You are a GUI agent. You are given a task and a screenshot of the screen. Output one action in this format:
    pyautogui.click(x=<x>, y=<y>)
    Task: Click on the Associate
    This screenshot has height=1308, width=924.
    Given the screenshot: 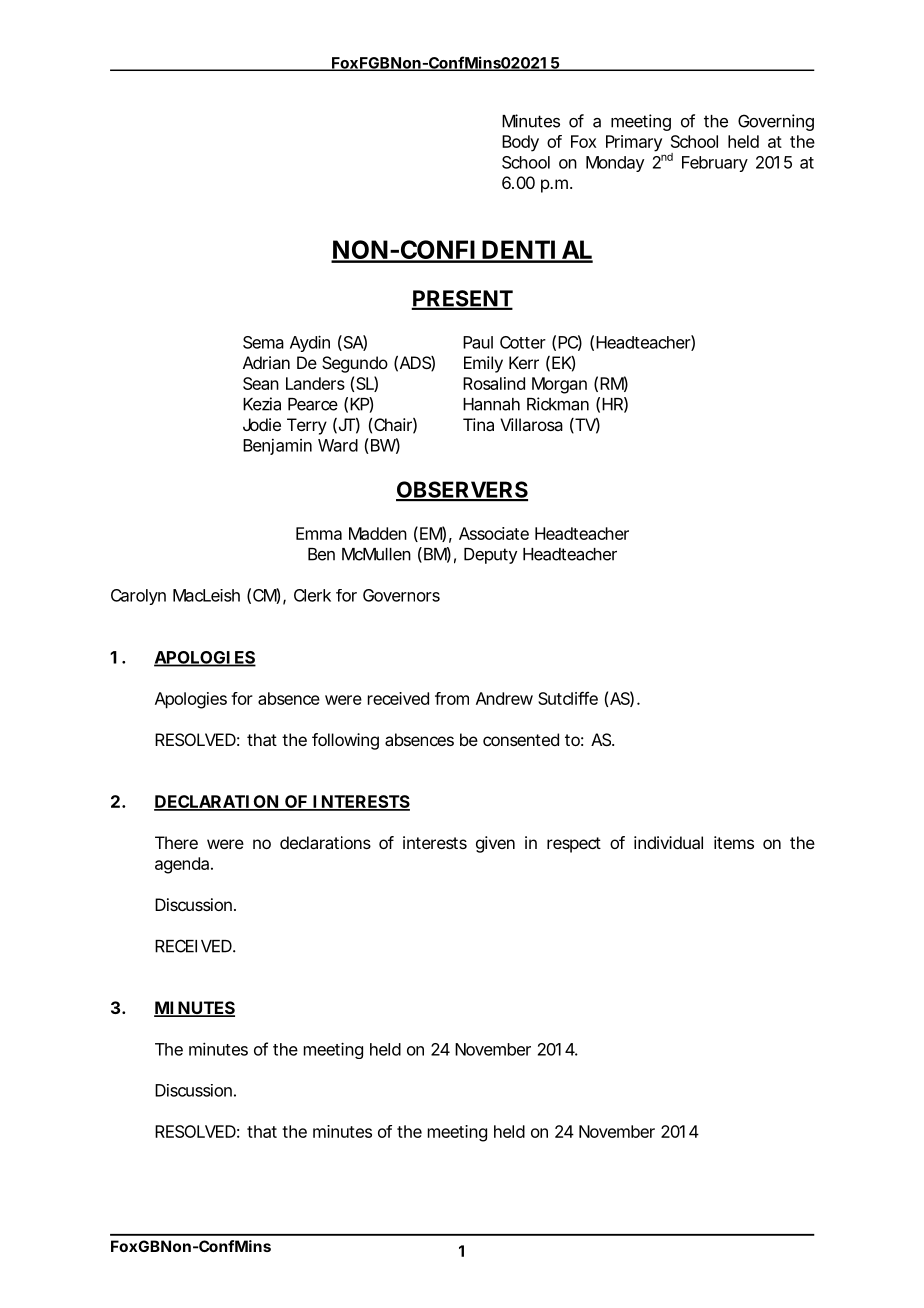 What is the action you would take?
    pyautogui.click(x=494, y=533)
